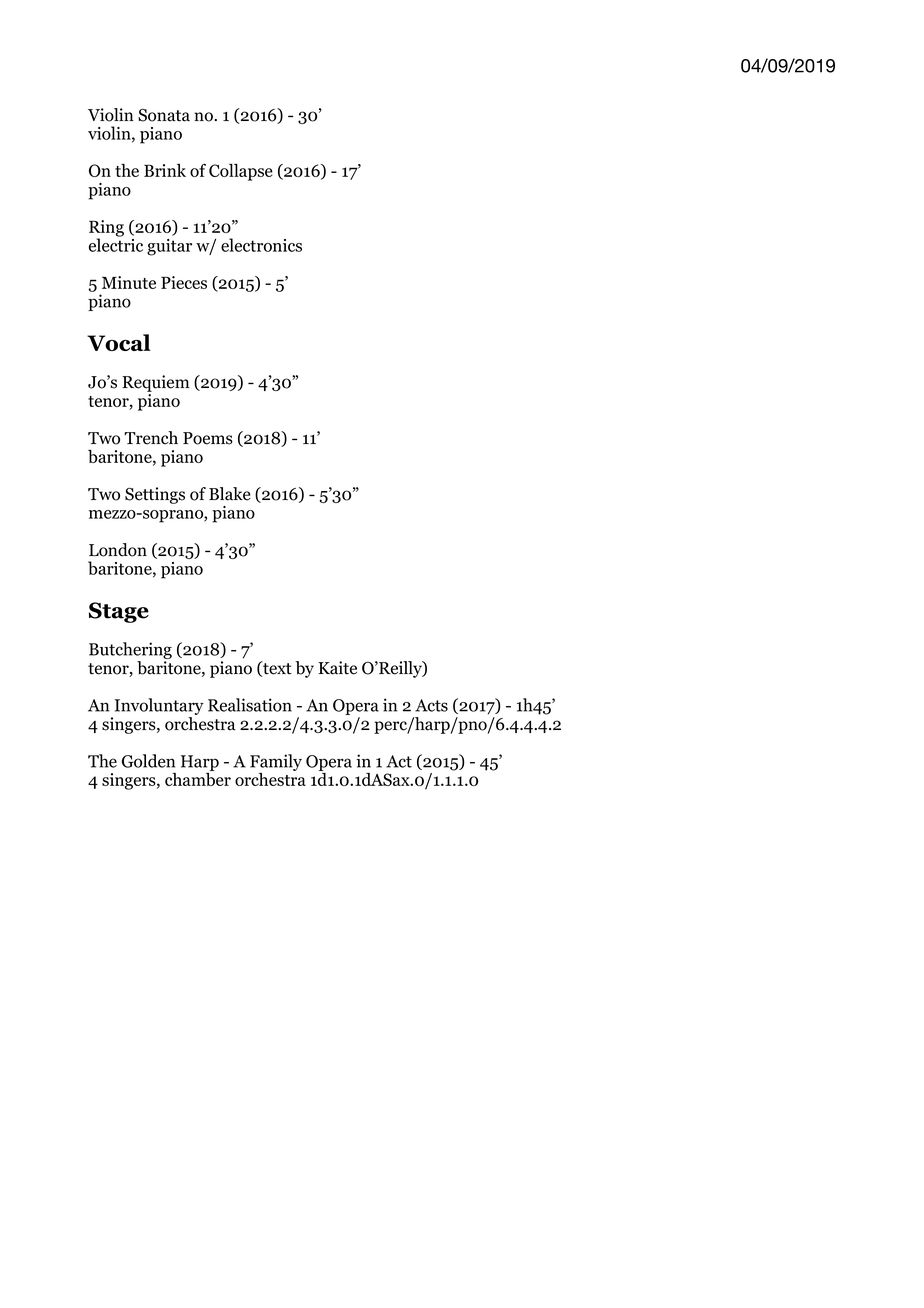 The width and height of the page is (924, 1308). Describe the element at coordinates (208, 438) in the page. I see `Poems` at that location.
